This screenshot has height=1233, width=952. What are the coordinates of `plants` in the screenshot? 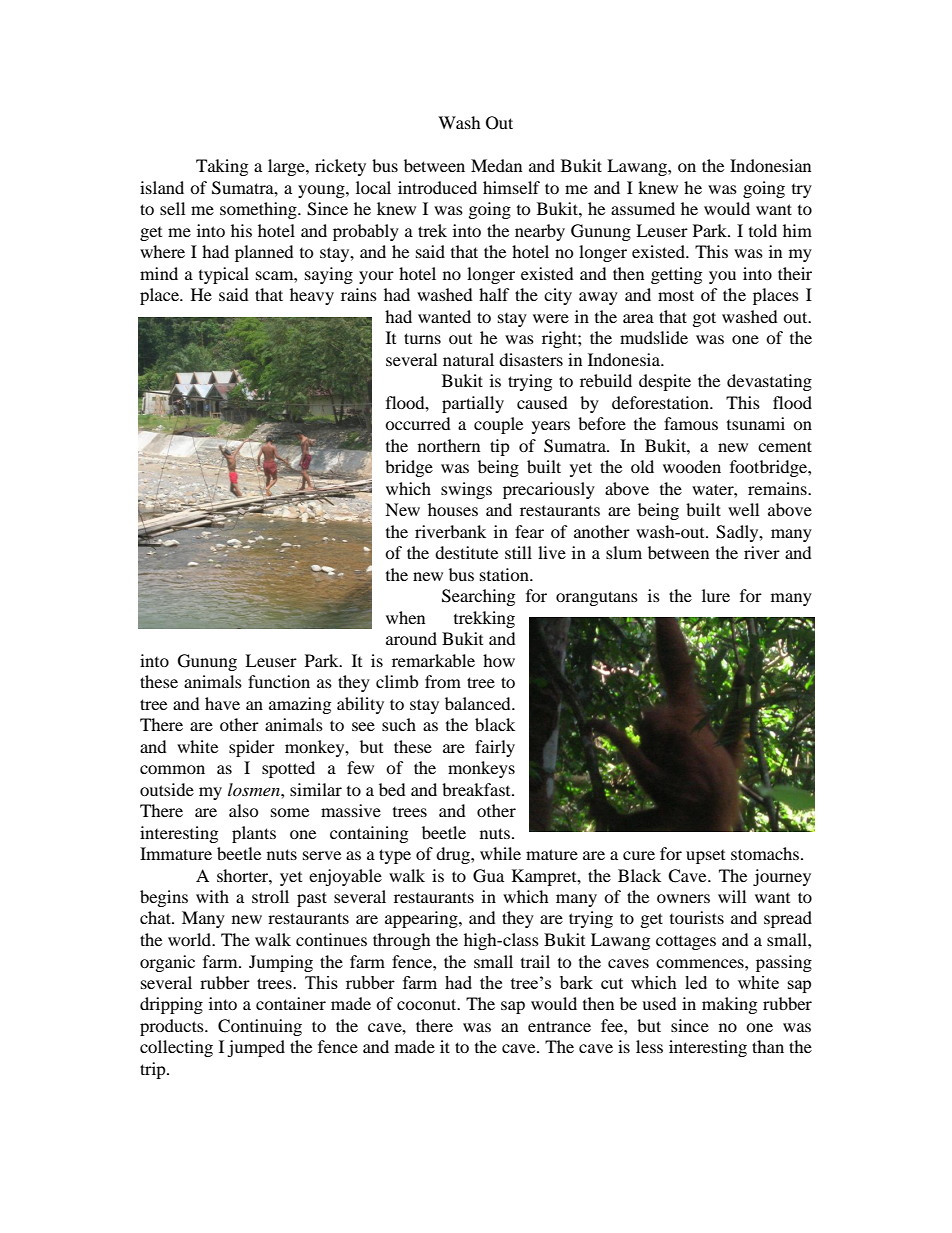 It's located at (254, 834).
